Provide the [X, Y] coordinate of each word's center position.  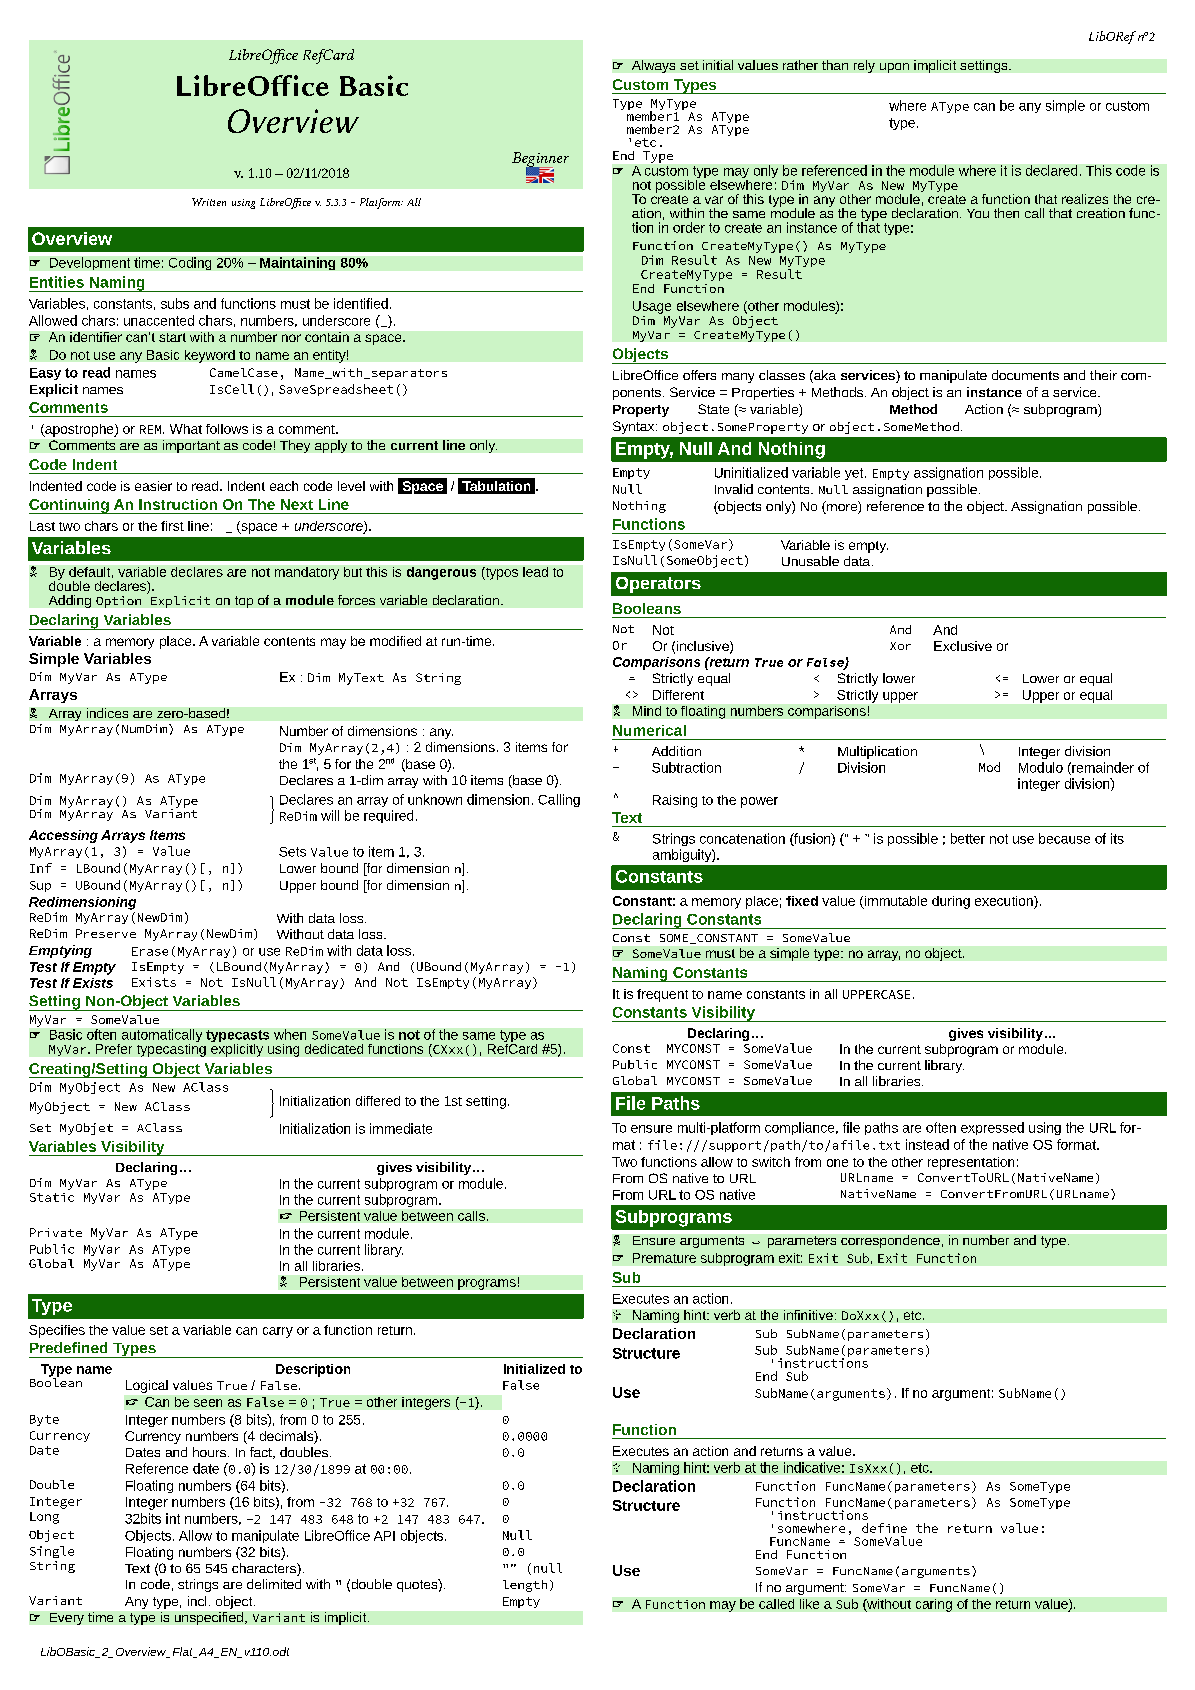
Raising [675, 801]
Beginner [540, 160]
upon [894, 68]
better [968, 838]
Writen [209, 202]
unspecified [210, 1618]
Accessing [63, 836]
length [525, 1586]
